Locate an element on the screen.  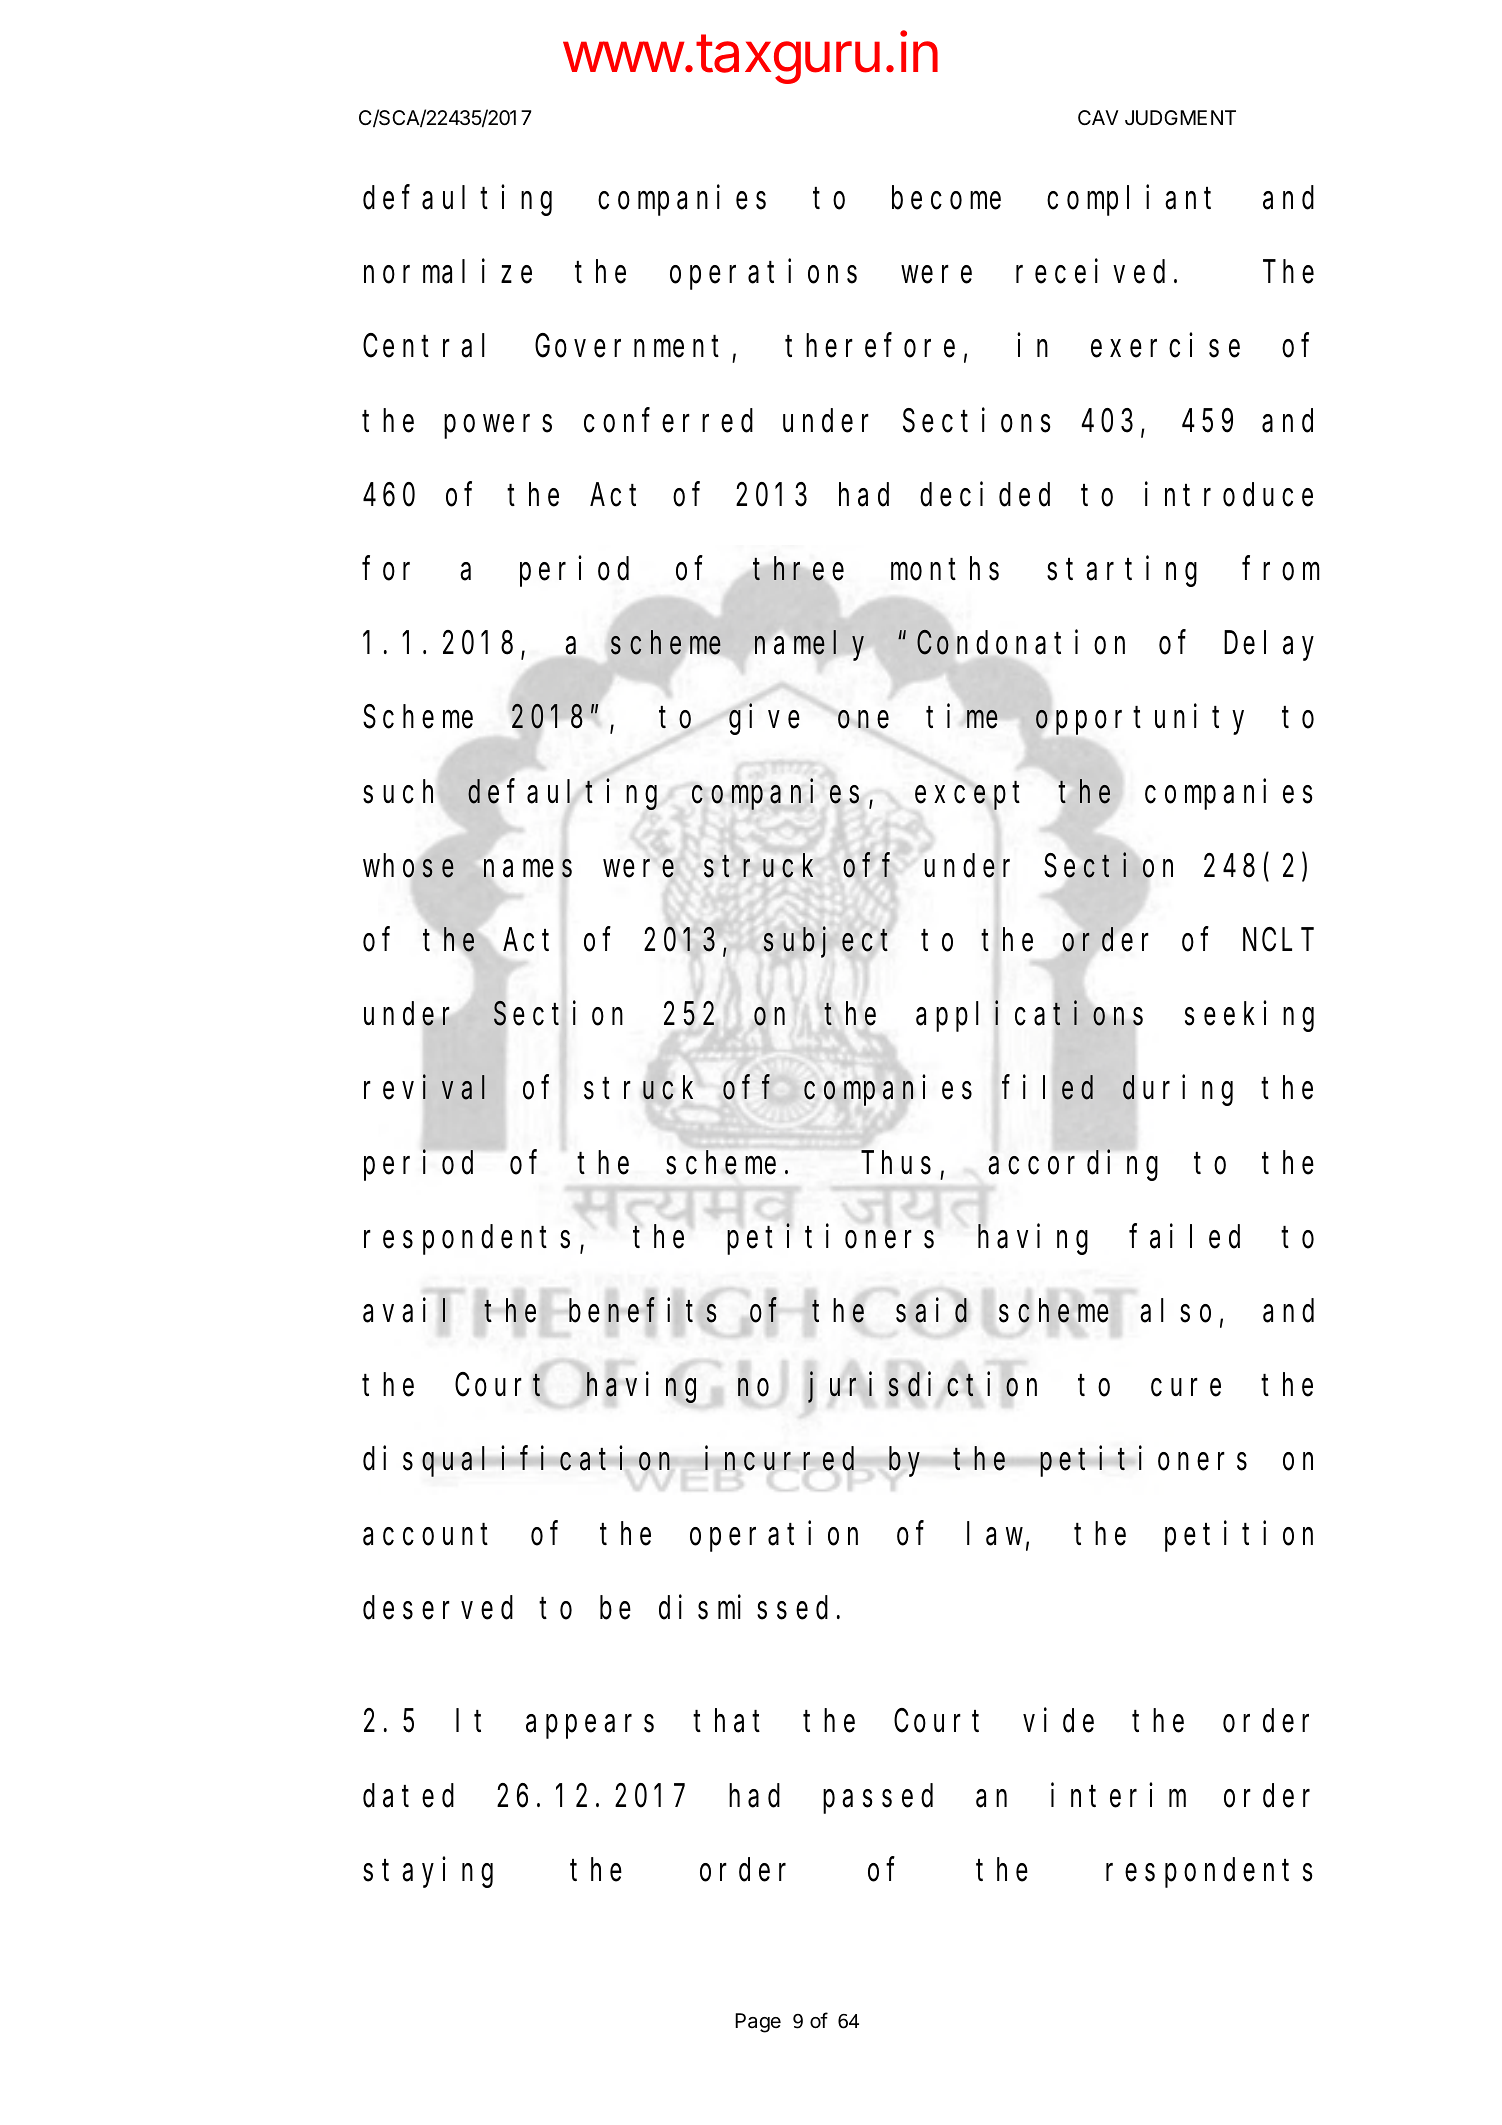
dated is located at coordinates (408, 1796).
